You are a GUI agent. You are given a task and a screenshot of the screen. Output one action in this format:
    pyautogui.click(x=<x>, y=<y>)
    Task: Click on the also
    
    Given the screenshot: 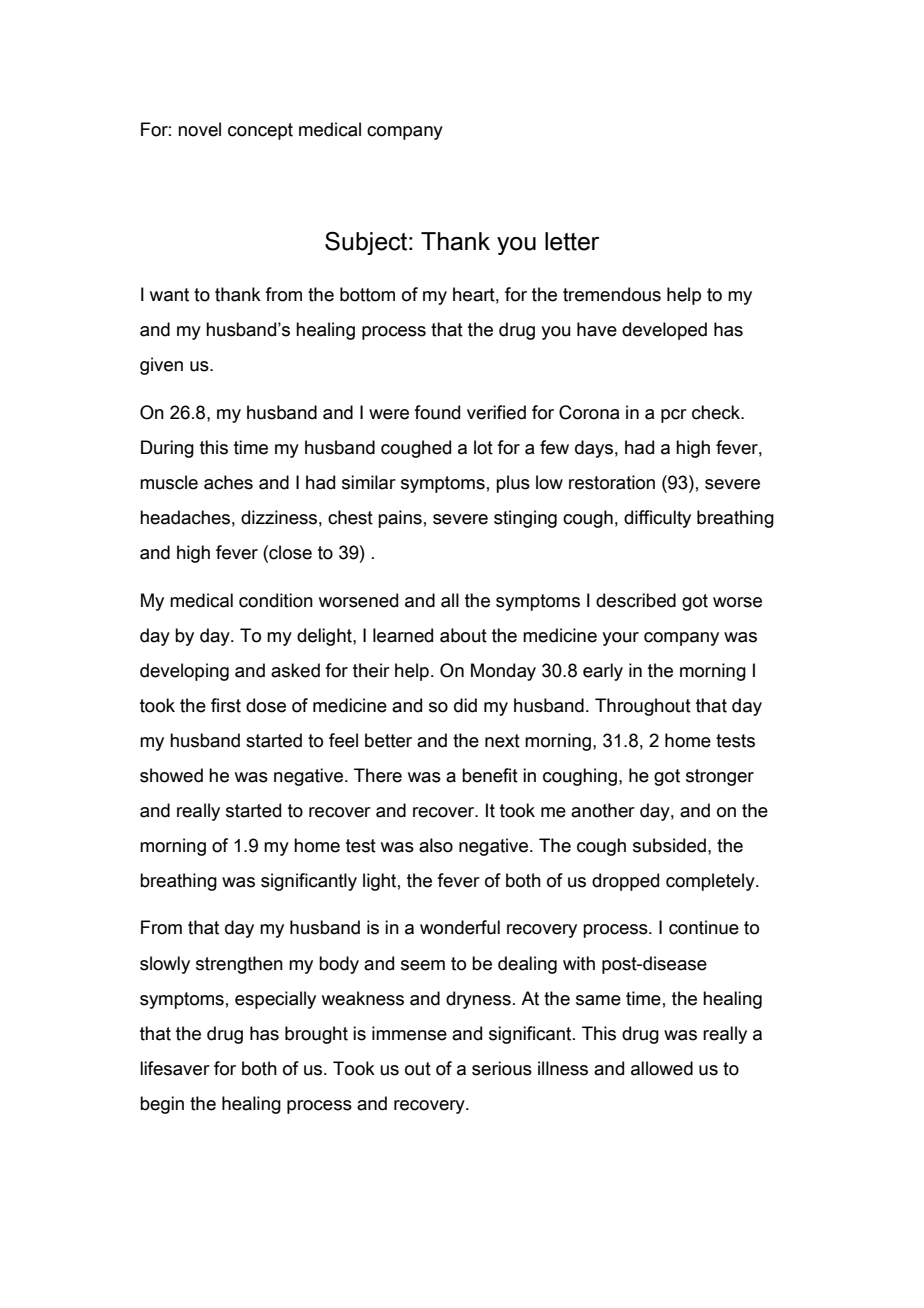 What is the action you would take?
    pyautogui.click(x=436, y=845)
